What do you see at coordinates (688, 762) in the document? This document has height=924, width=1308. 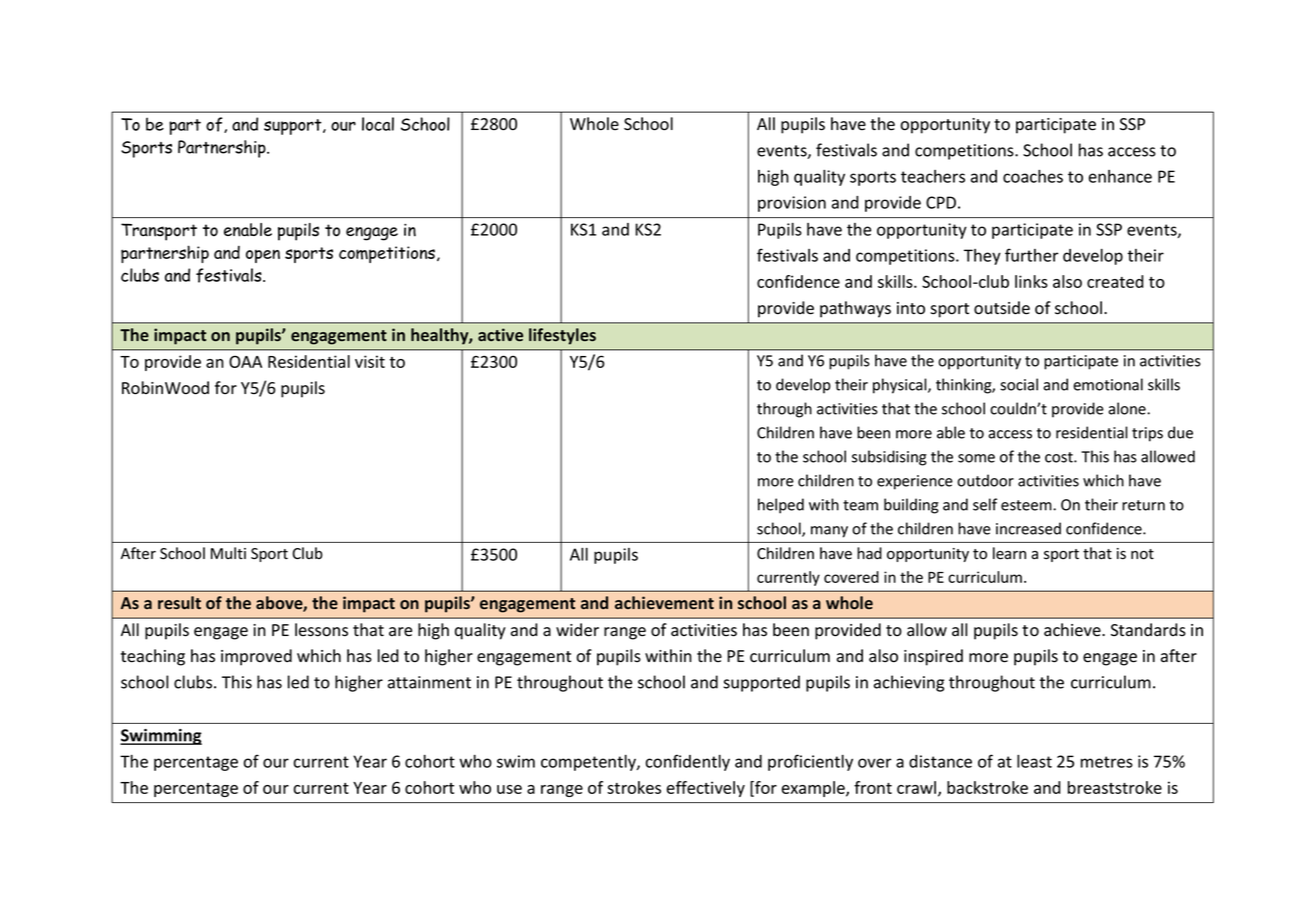 I see `confidently` at bounding box center [688, 762].
